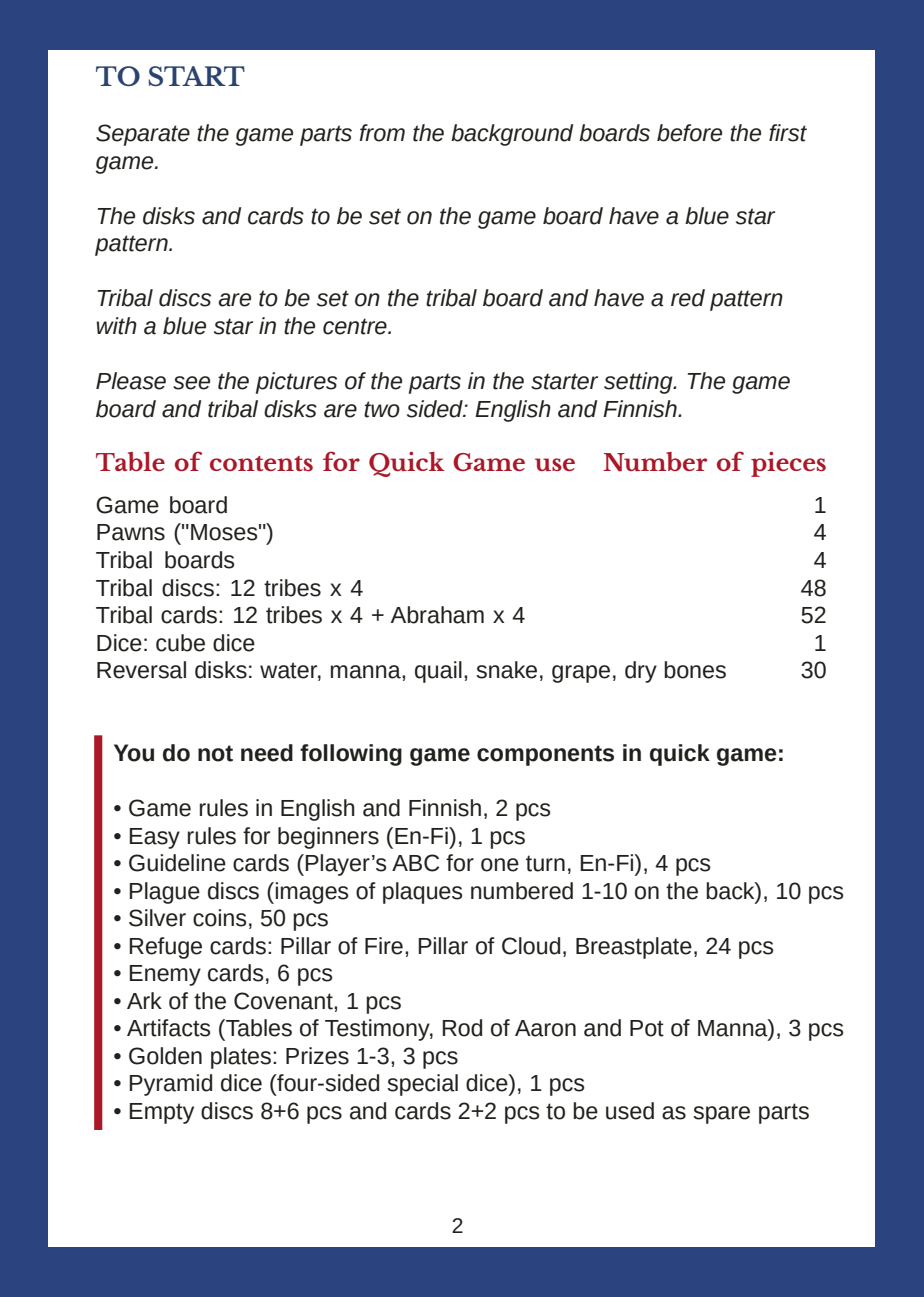 The width and height of the page is (924, 1297). What do you see at coordinates (689, 133) in the page?
I see `before` at bounding box center [689, 133].
